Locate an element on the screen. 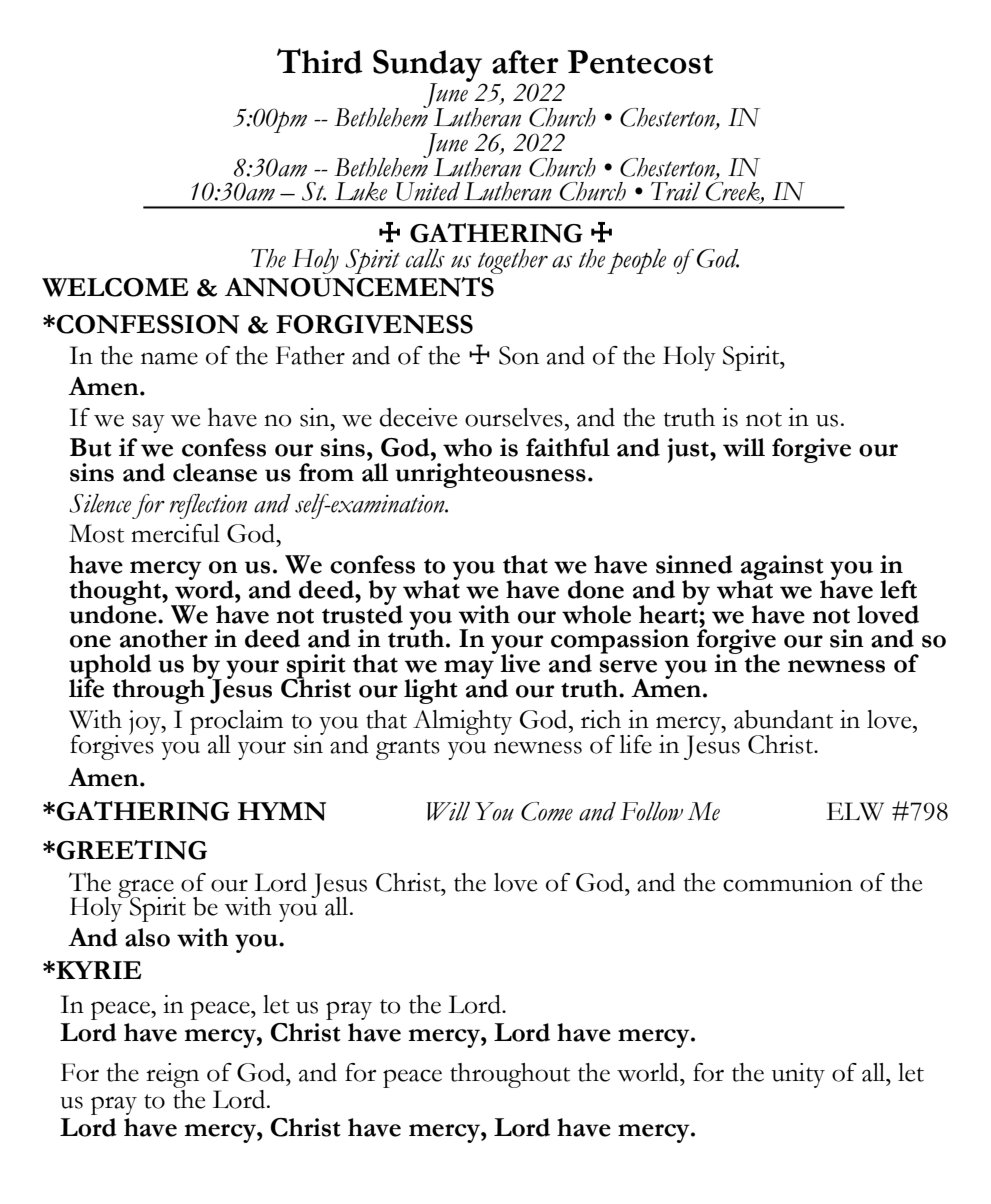  world is located at coordinates (649, 1072).
